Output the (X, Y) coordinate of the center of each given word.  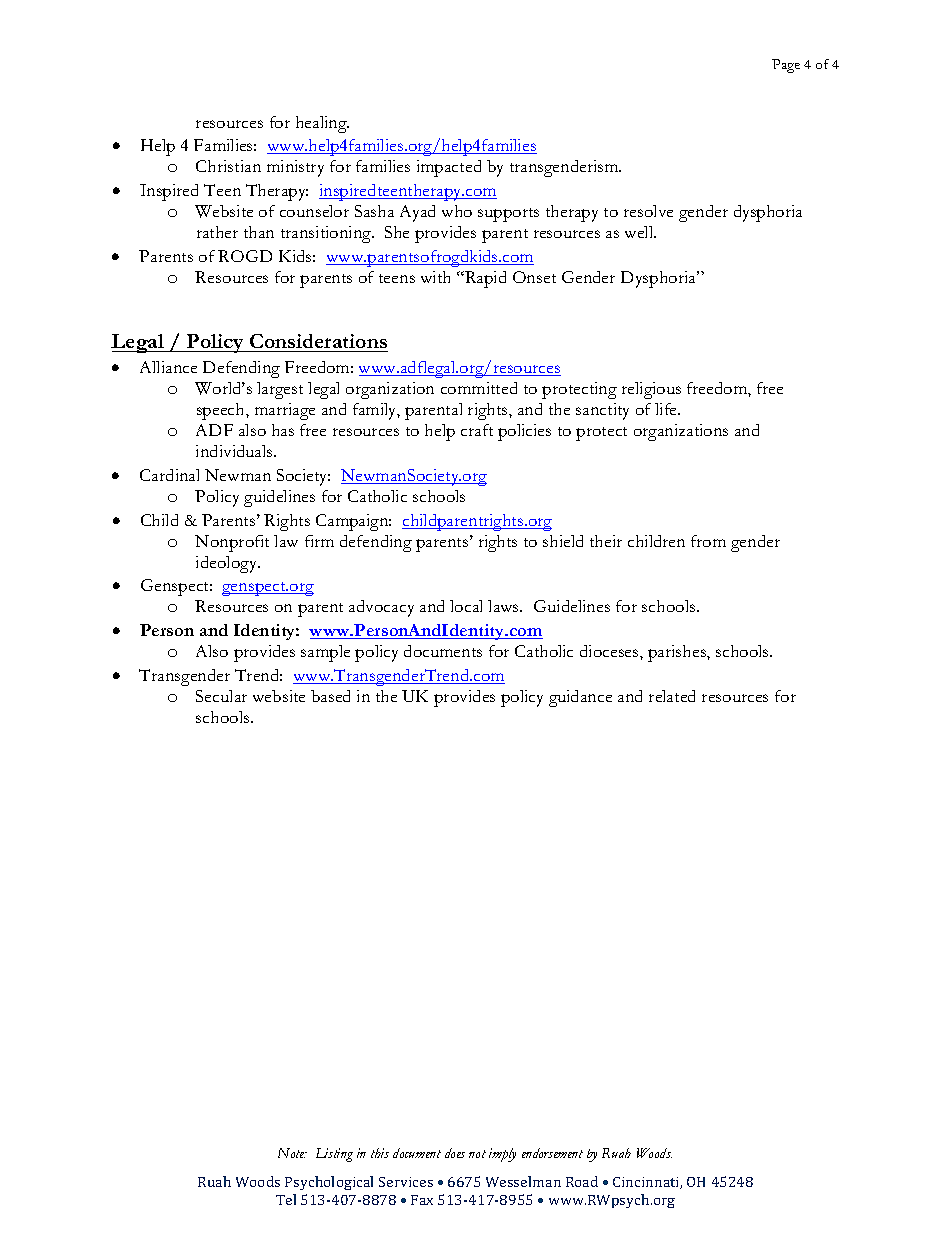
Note (292, 1153)
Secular (221, 696)
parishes (678, 653)
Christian (228, 166)
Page (786, 66)
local (466, 606)
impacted (449, 168)
